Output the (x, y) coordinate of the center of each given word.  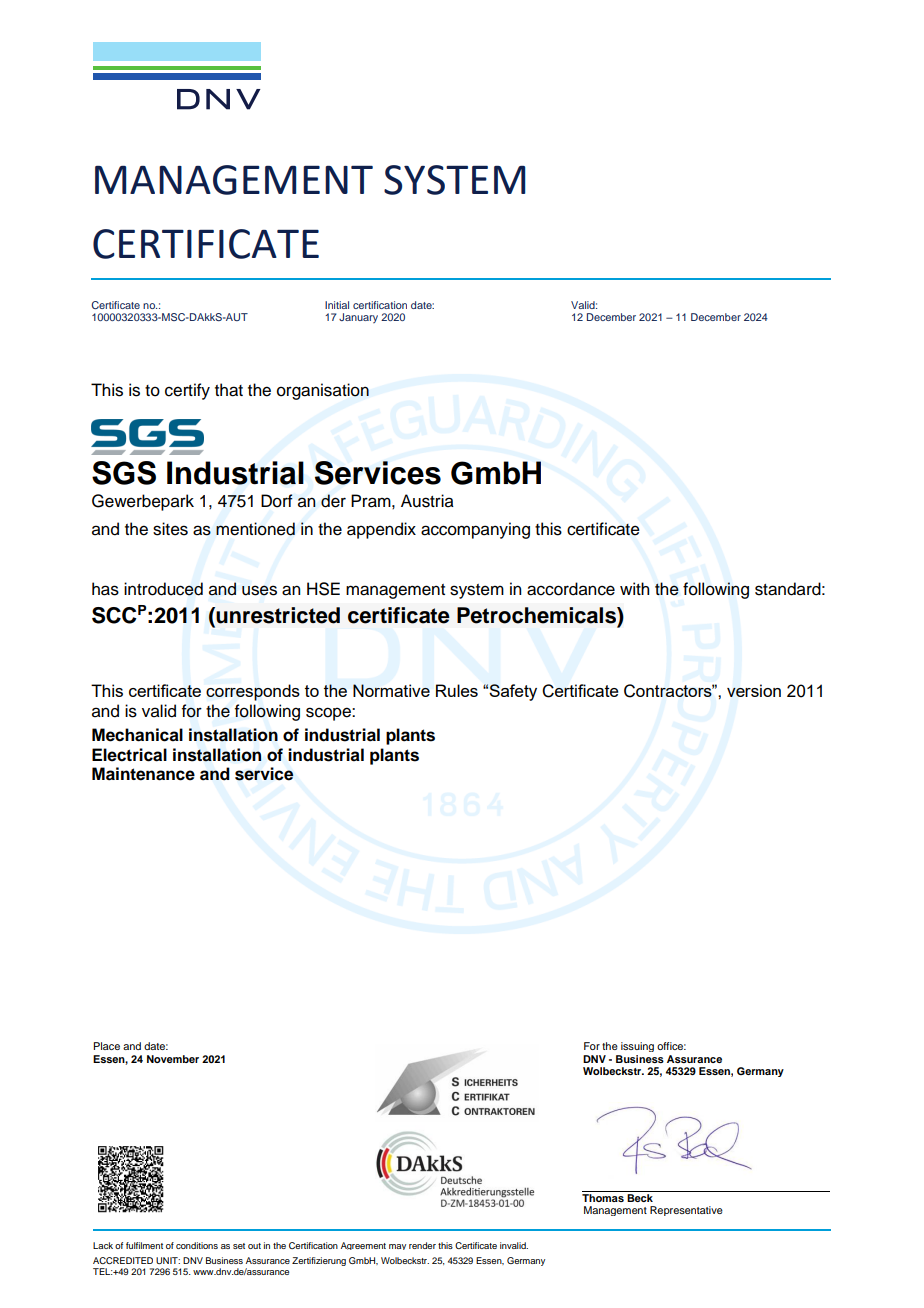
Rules (457, 690)
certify (187, 391)
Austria (427, 501)
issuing (637, 1047)
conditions (197, 1245)
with (634, 588)
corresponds (253, 692)
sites (170, 529)
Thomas (604, 1196)
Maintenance (143, 774)
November (173, 1059)
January (358, 318)
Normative (391, 690)
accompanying (475, 530)
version (754, 690)
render (422, 1245)
